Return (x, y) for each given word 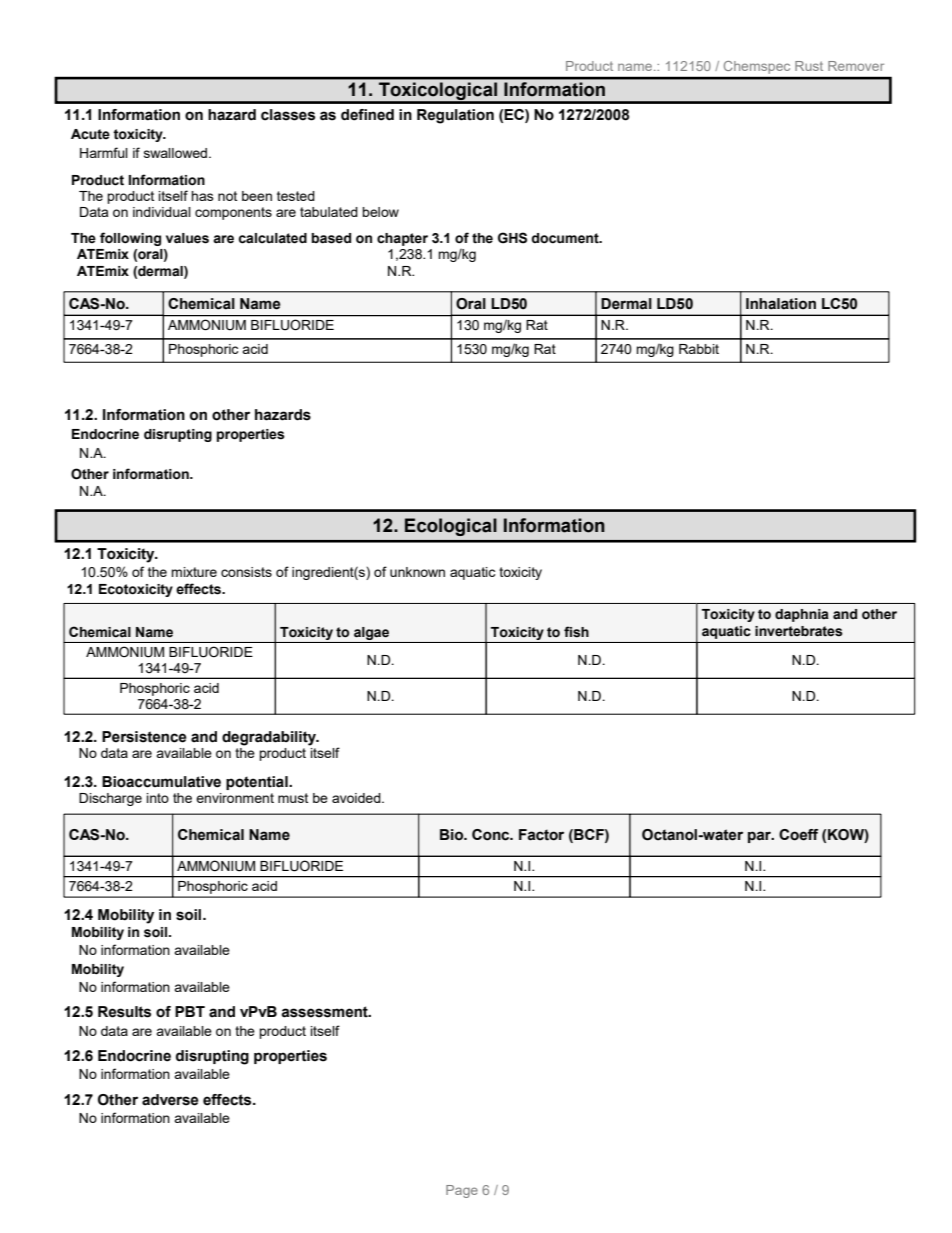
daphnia (802, 615)
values (187, 238)
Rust (809, 66)
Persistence (144, 737)
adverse (170, 1100)
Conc (492, 835)
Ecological (451, 527)
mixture (194, 572)
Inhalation (781, 304)
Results (124, 1012)
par (760, 837)
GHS (512, 238)
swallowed (177, 153)
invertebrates (799, 631)
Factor (541, 835)
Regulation (455, 116)
